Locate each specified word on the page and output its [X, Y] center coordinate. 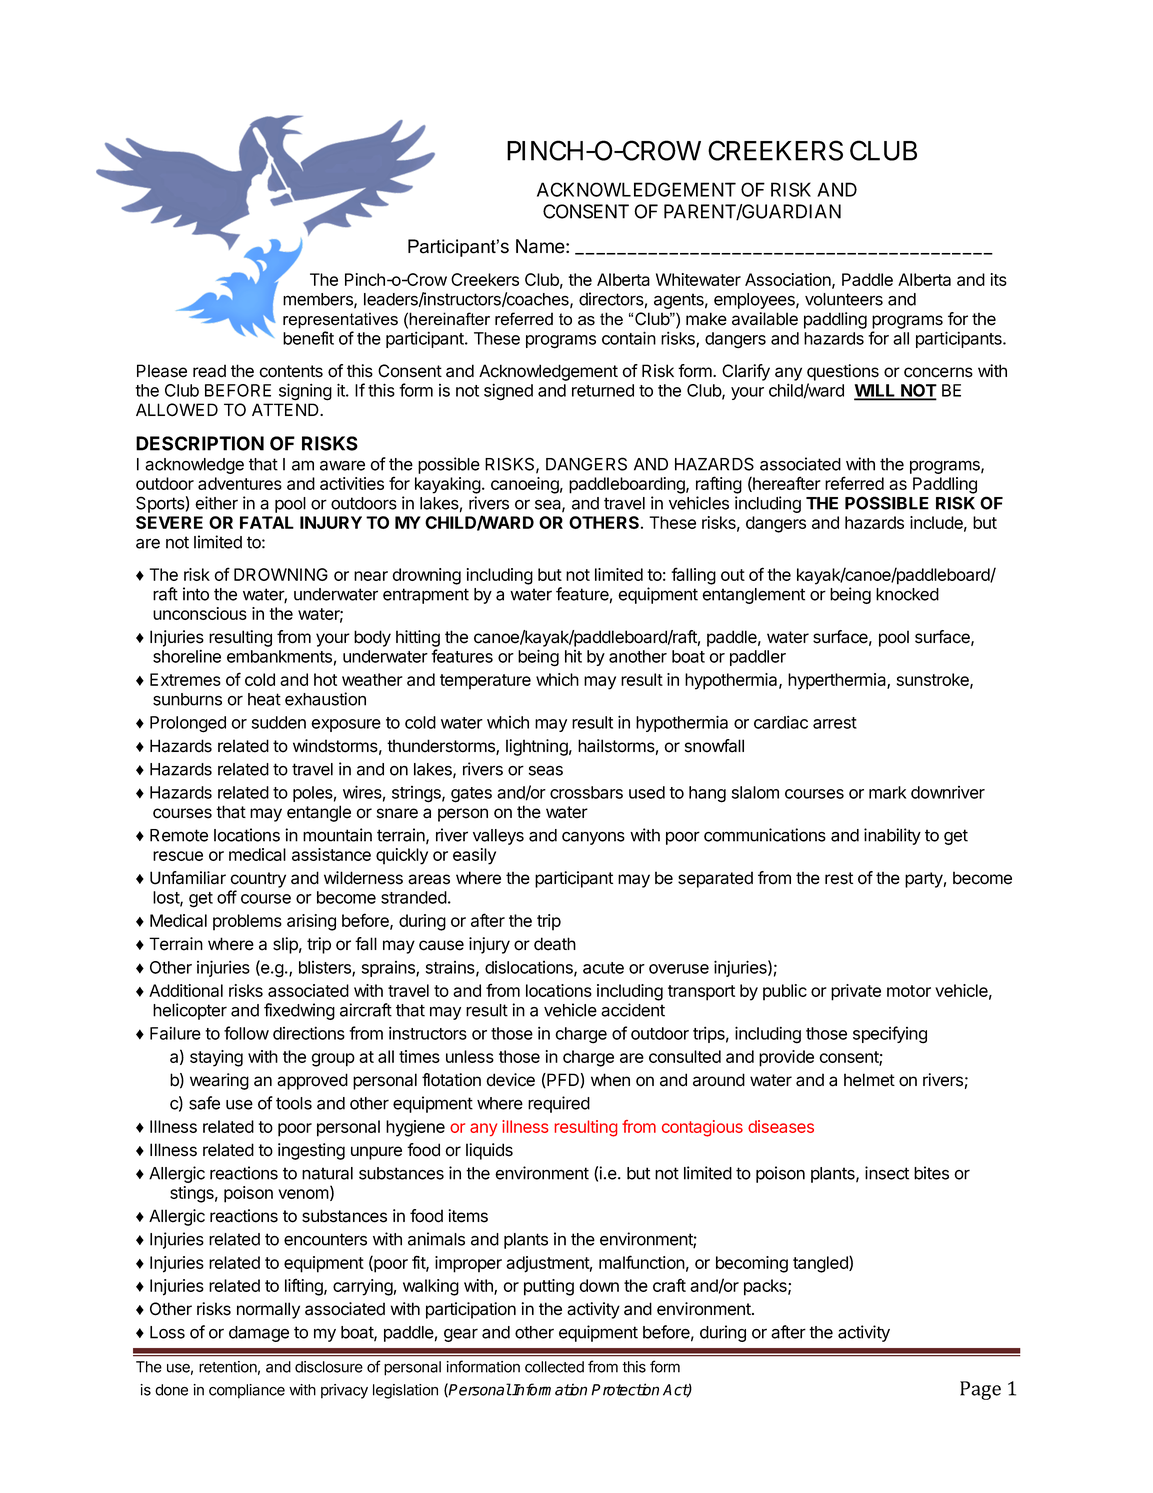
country [258, 880]
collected [554, 1367]
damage [259, 1334]
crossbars [586, 792]
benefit [308, 338]
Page [980, 1390]
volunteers [844, 299]
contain [629, 338]
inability [892, 836]
